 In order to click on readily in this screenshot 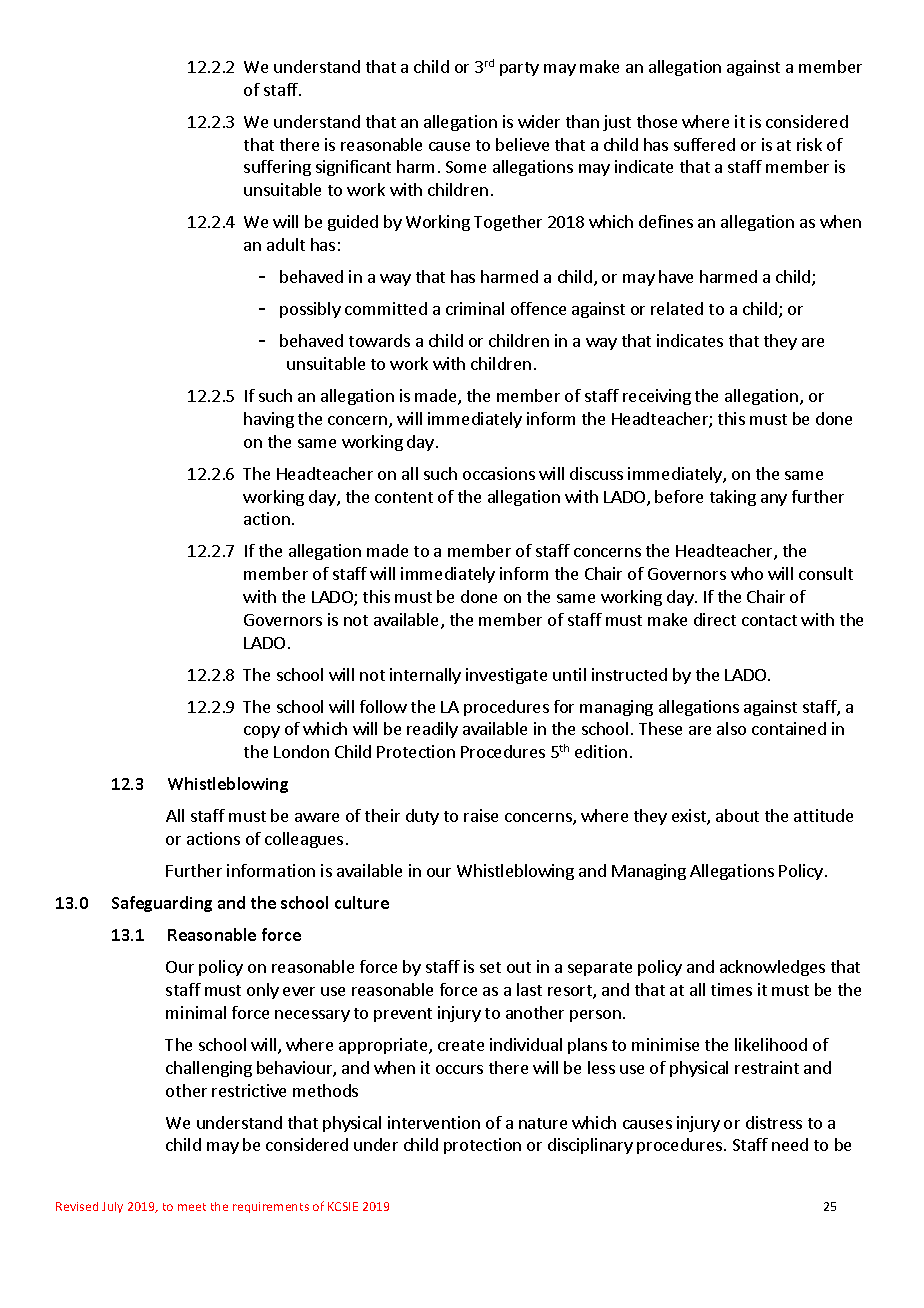, I will do `click(432, 730)`.
